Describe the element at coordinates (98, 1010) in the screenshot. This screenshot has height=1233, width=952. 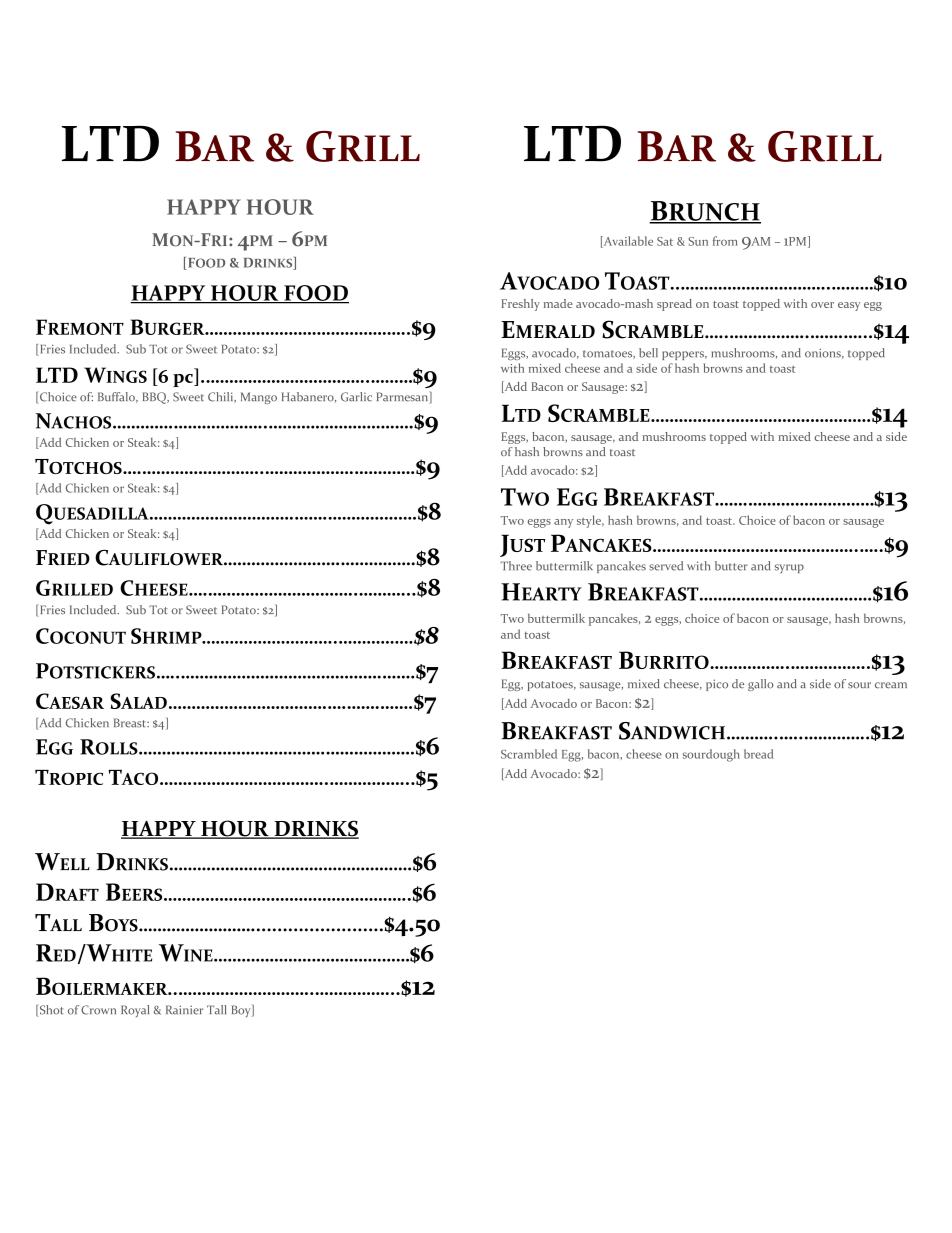
I see `Crown` at that location.
